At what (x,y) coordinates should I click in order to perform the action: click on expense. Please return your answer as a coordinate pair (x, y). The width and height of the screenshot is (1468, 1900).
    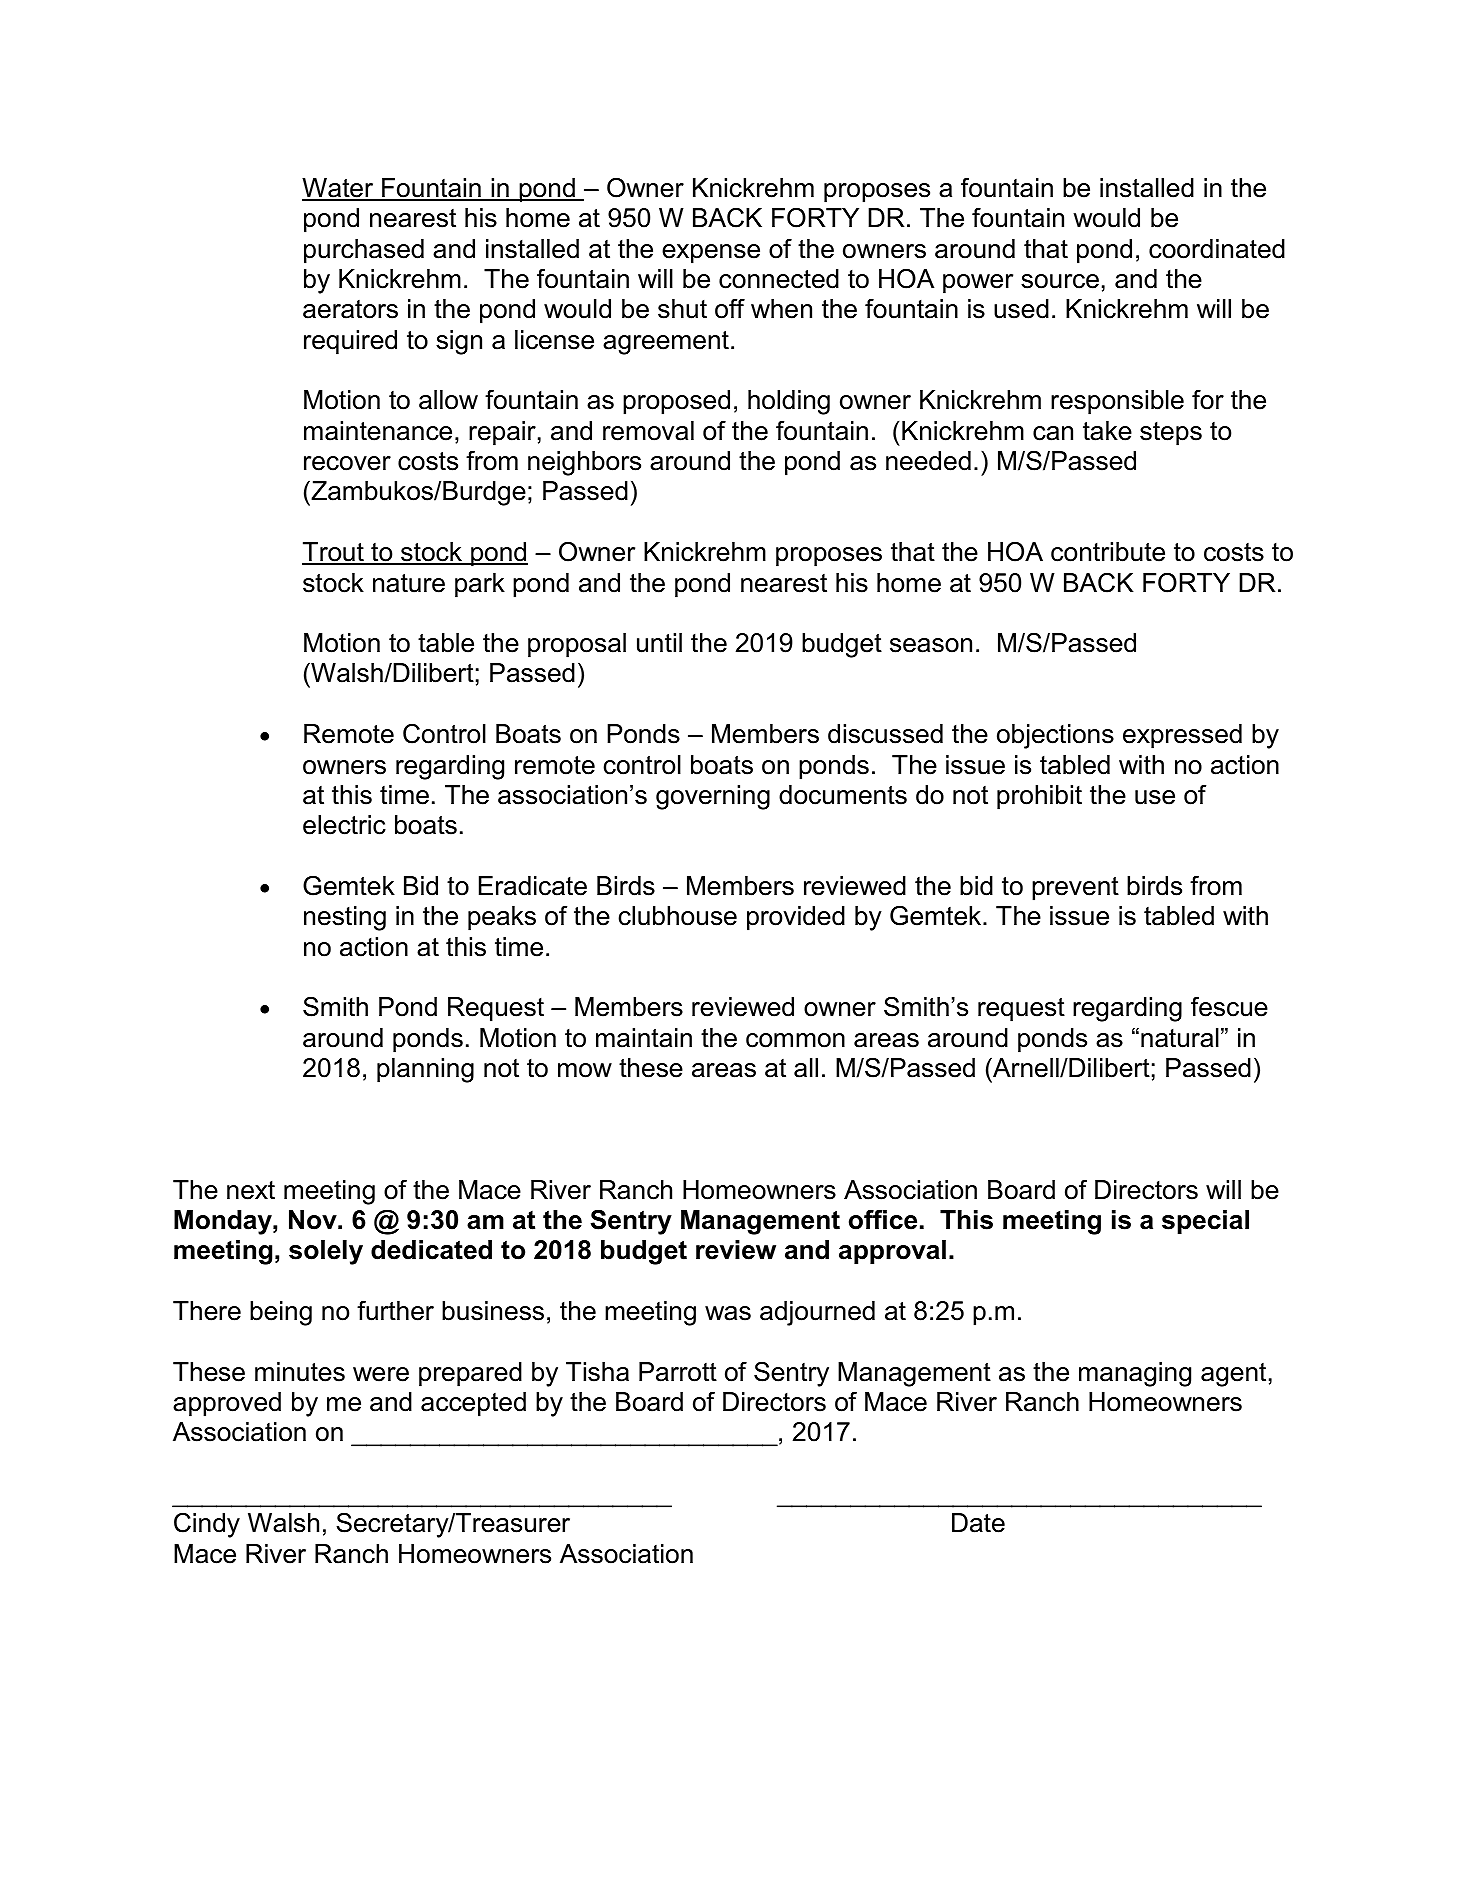
    Looking at the image, I should click on (711, 254).
